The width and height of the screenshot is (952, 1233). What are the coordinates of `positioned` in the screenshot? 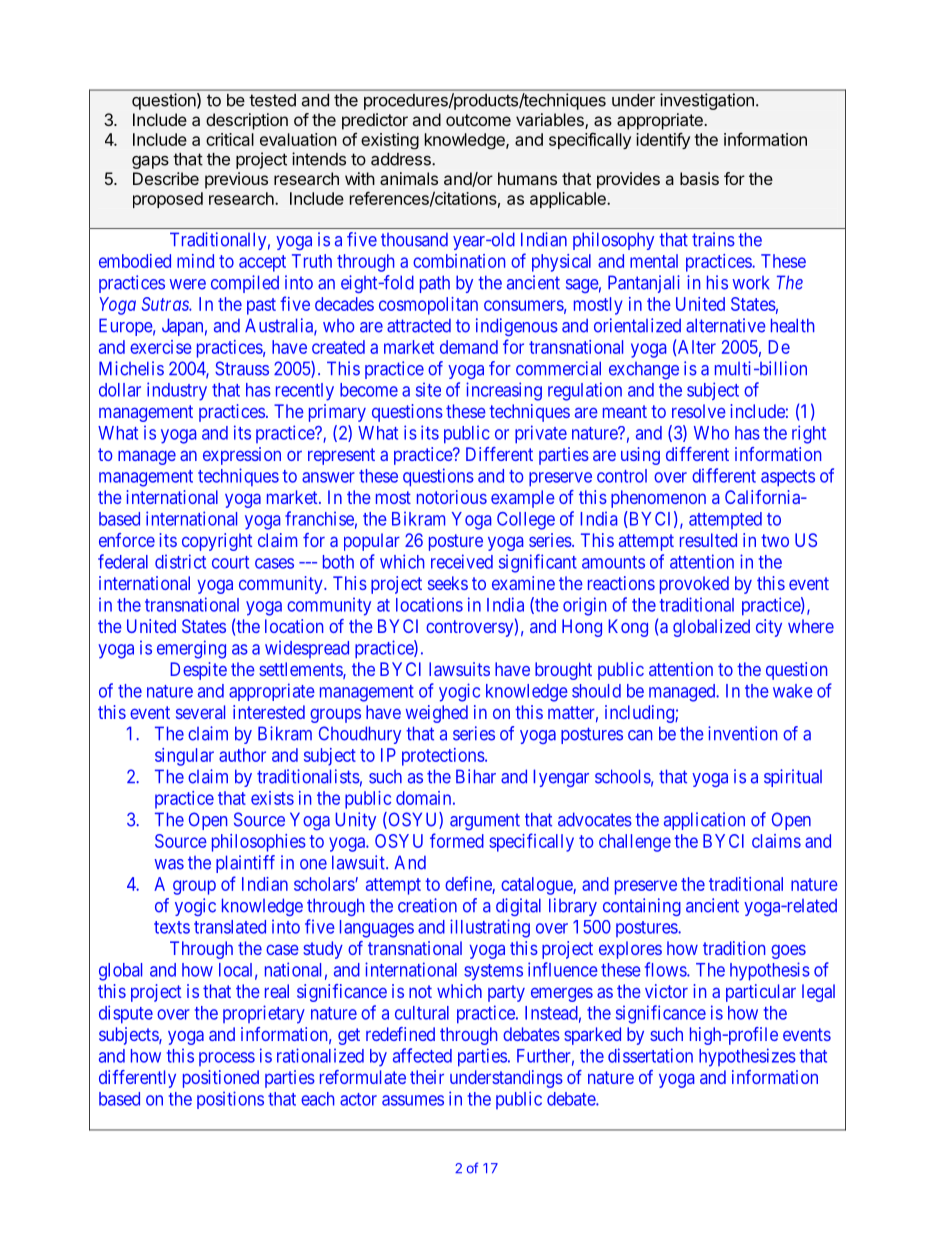 It's located at (221, 1079).
